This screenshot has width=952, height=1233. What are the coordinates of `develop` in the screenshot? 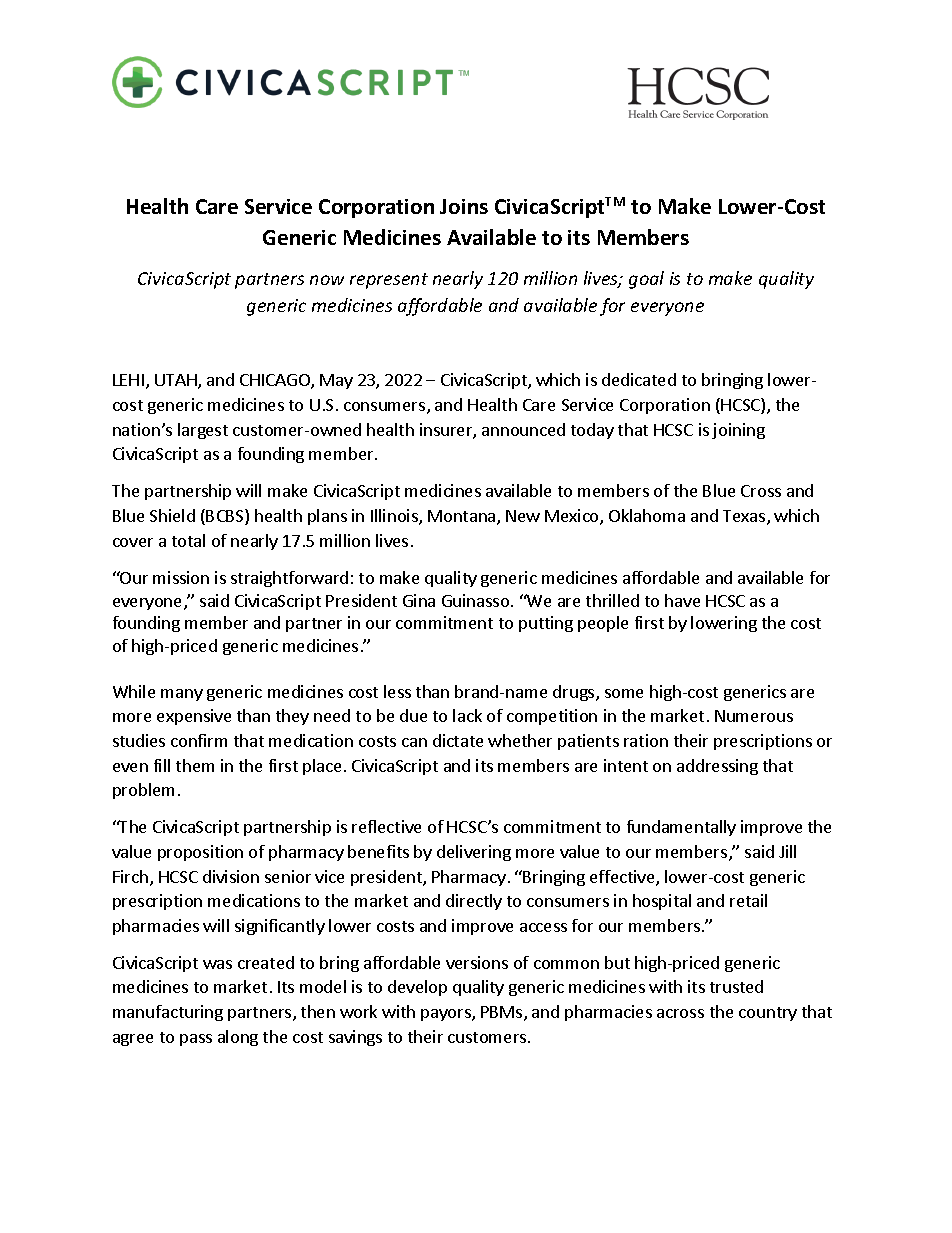 It's located at (417, 988).
